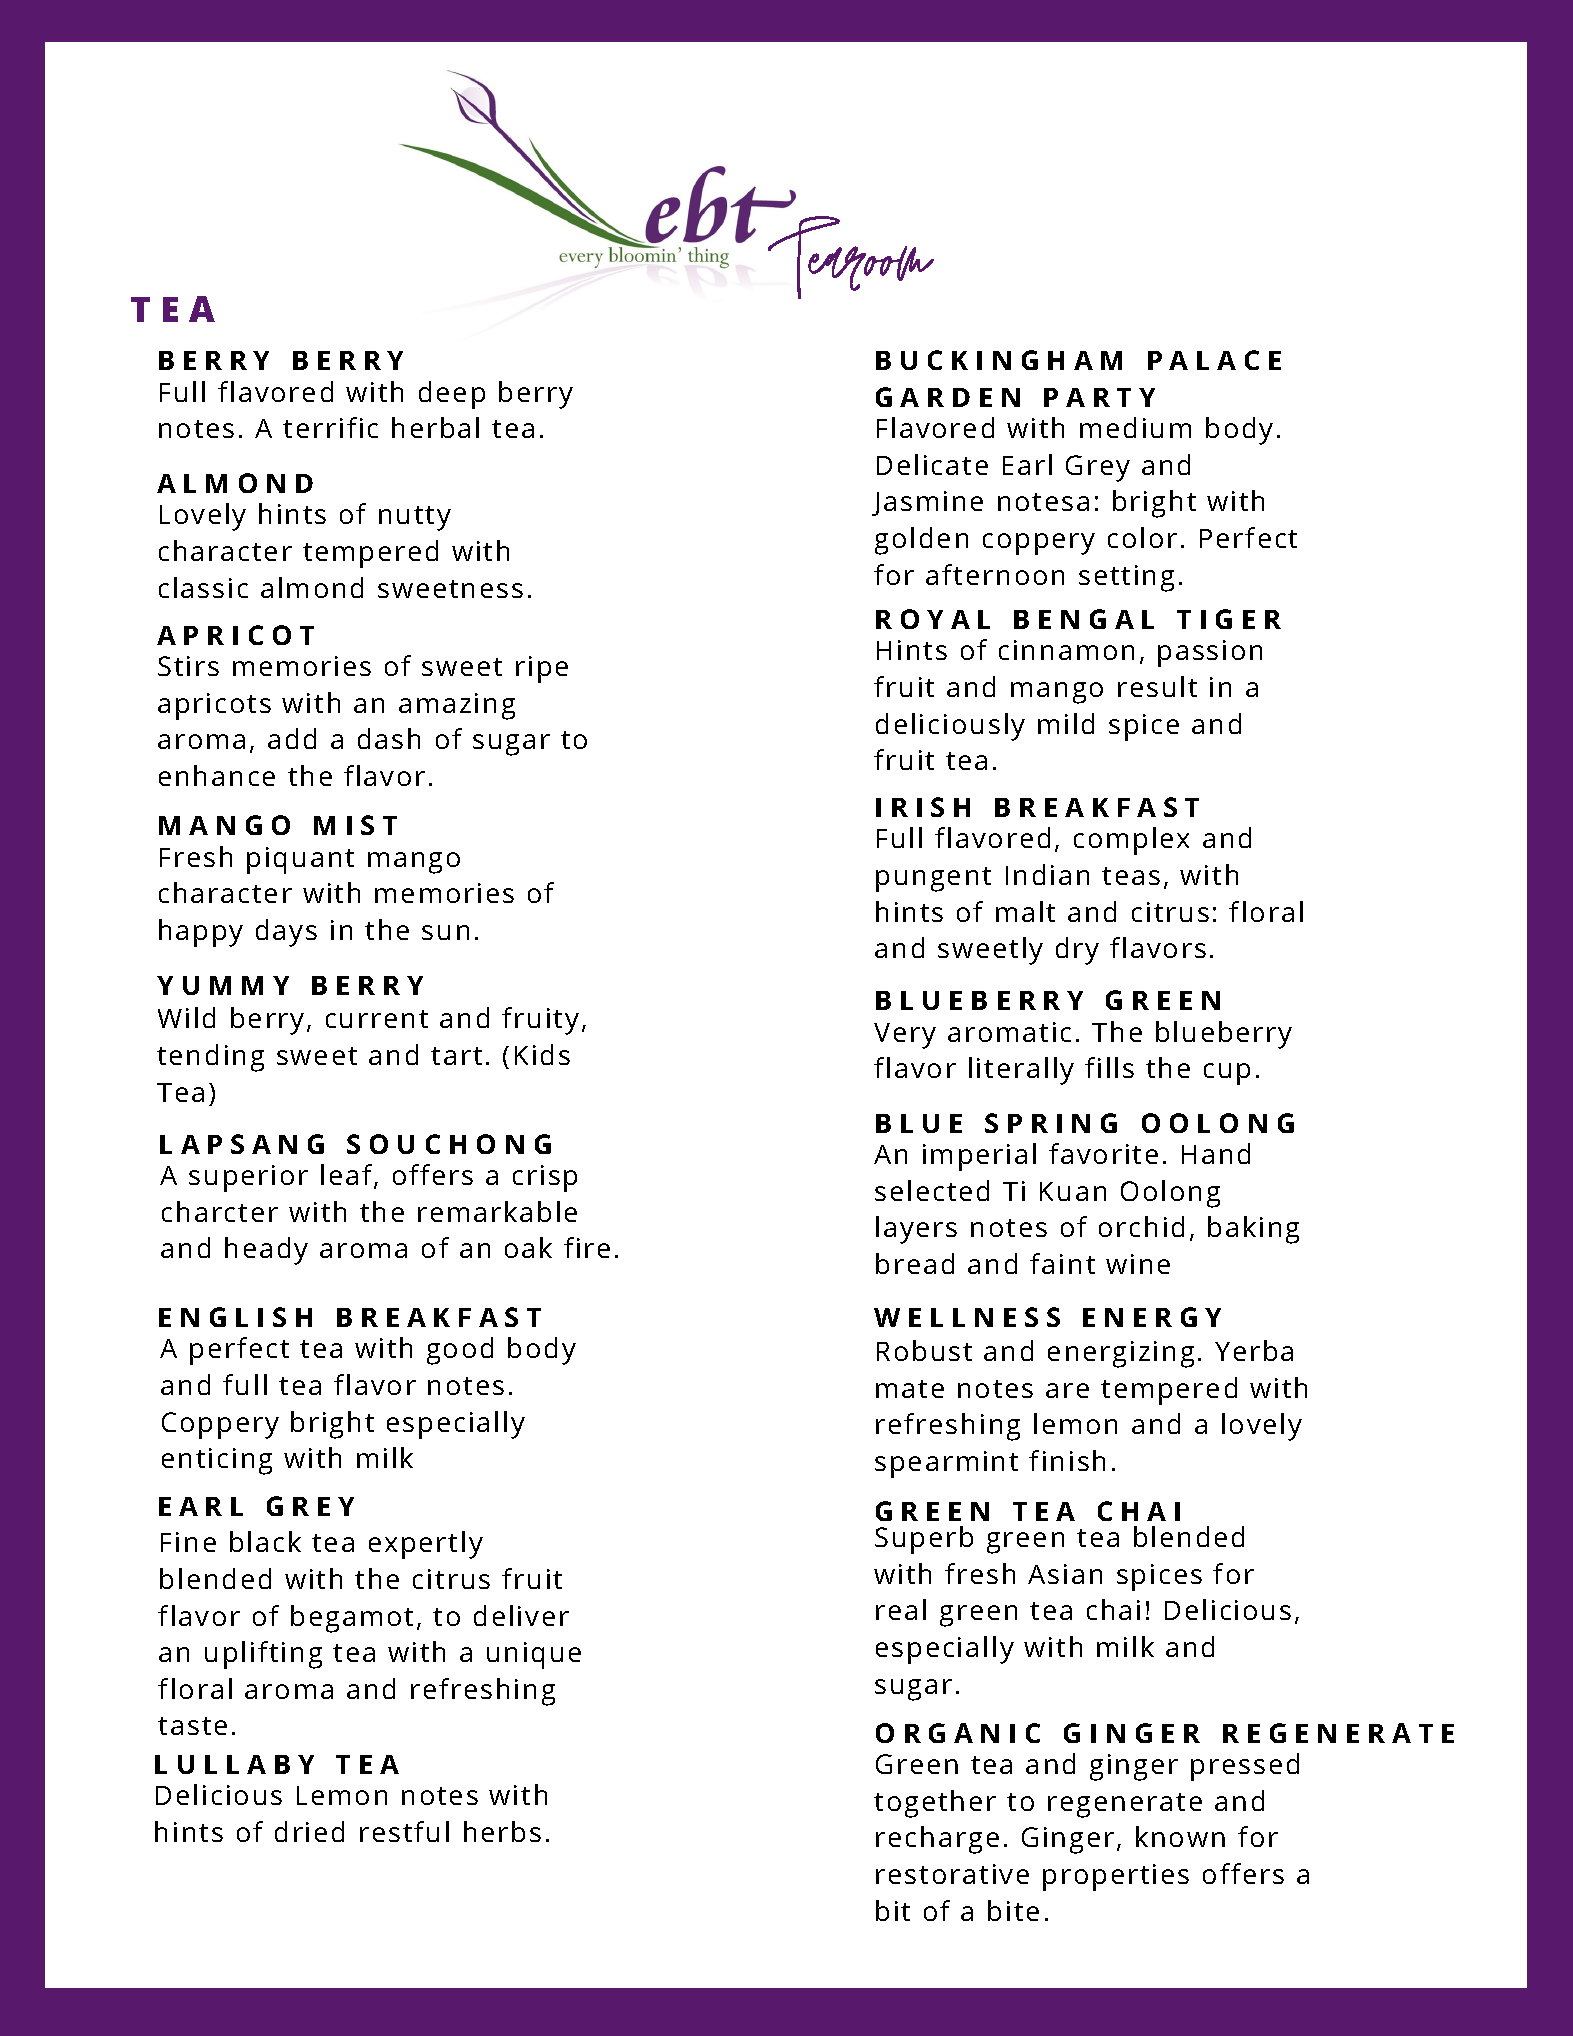  Describe the element at coordinates (587, 1247) in the screenshot. I see `fire` at that location.
